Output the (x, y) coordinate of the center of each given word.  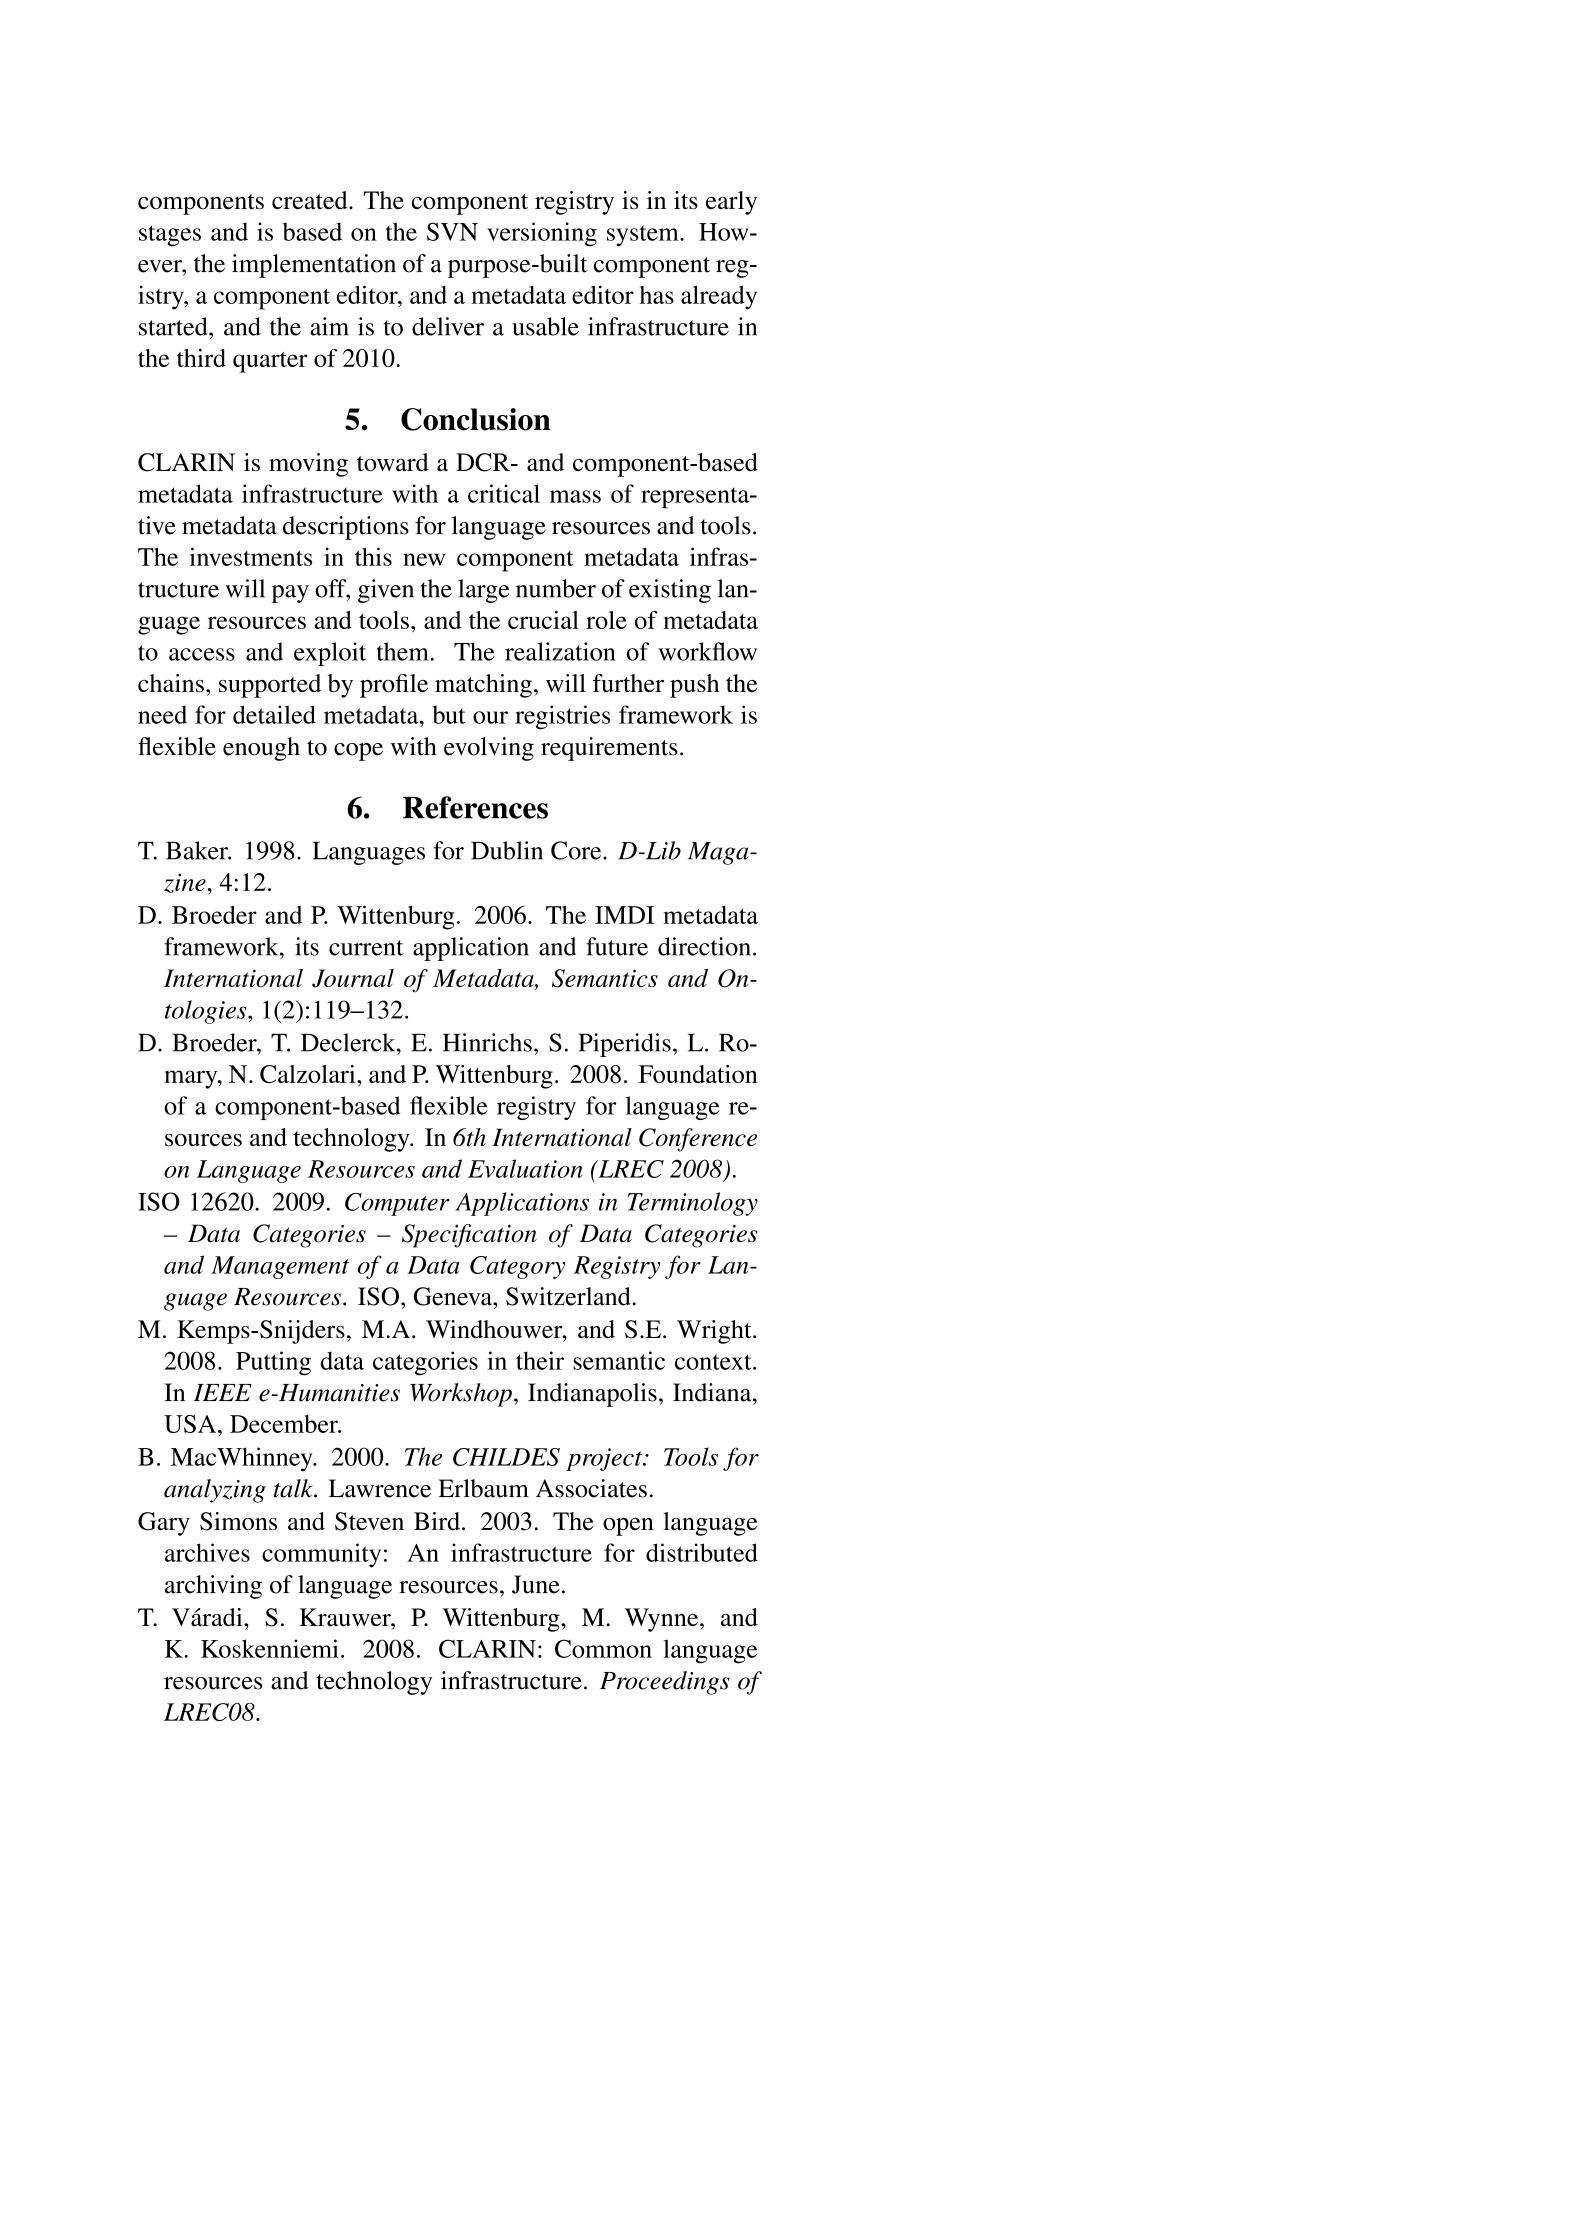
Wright (715, 1332)
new (424, 559)
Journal (353, 978)
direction (704, 946)
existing (670, 591)
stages (170, 236)
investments (251, 556)
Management (280, 1267)
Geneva (454, 1296)
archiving (213, 1587)
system (644, 236)
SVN (452, 231)
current (366, 948)
